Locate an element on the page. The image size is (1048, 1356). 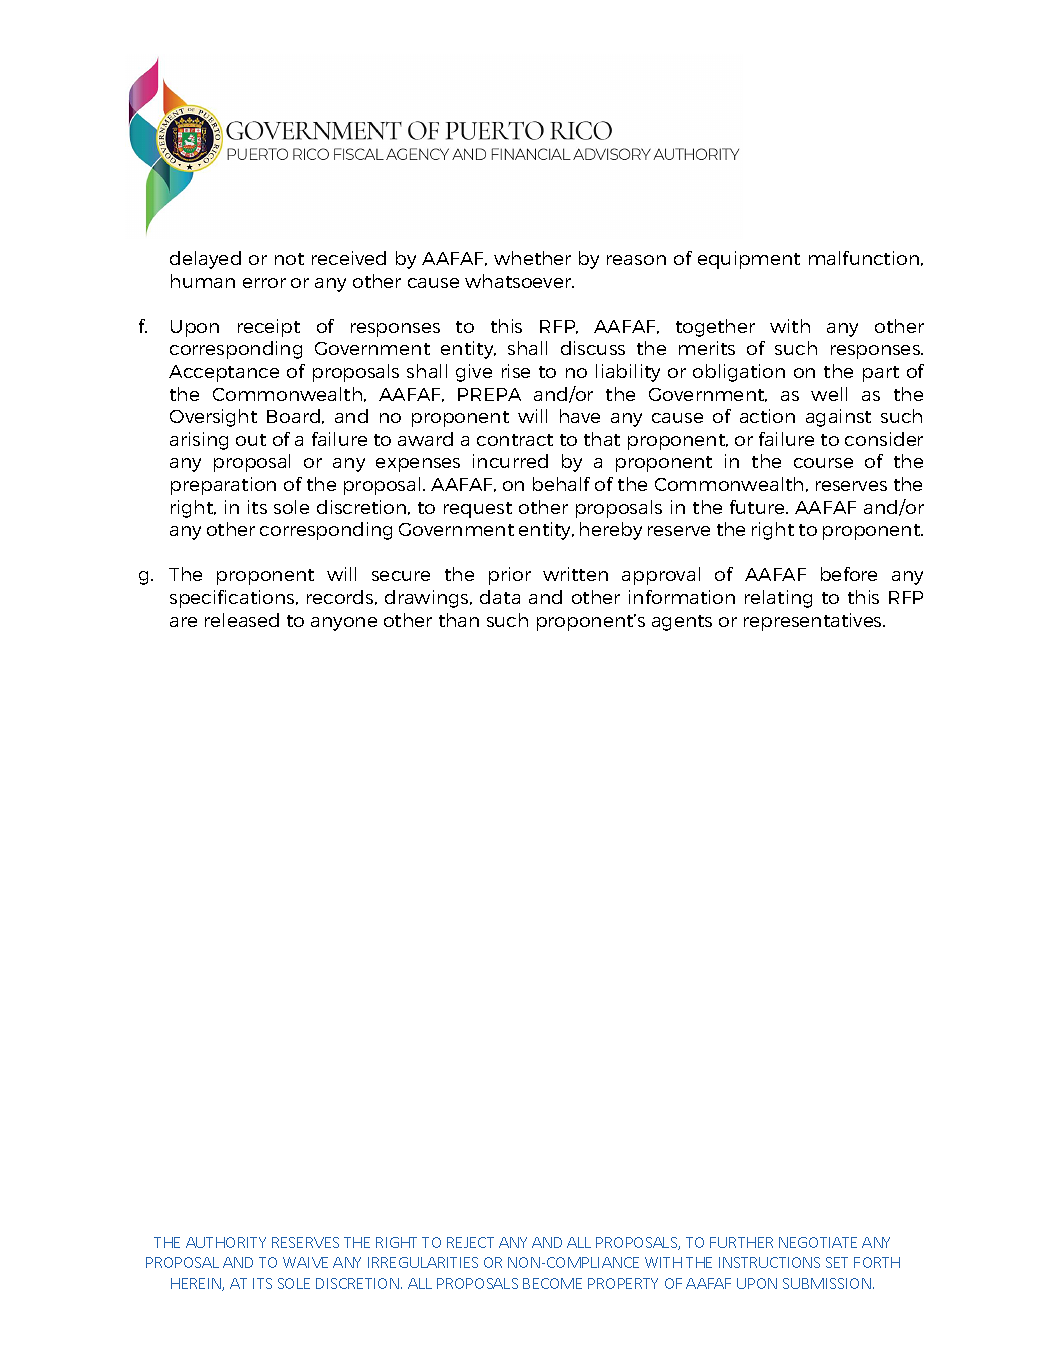
representatives is located at coordinates (814, 622).
